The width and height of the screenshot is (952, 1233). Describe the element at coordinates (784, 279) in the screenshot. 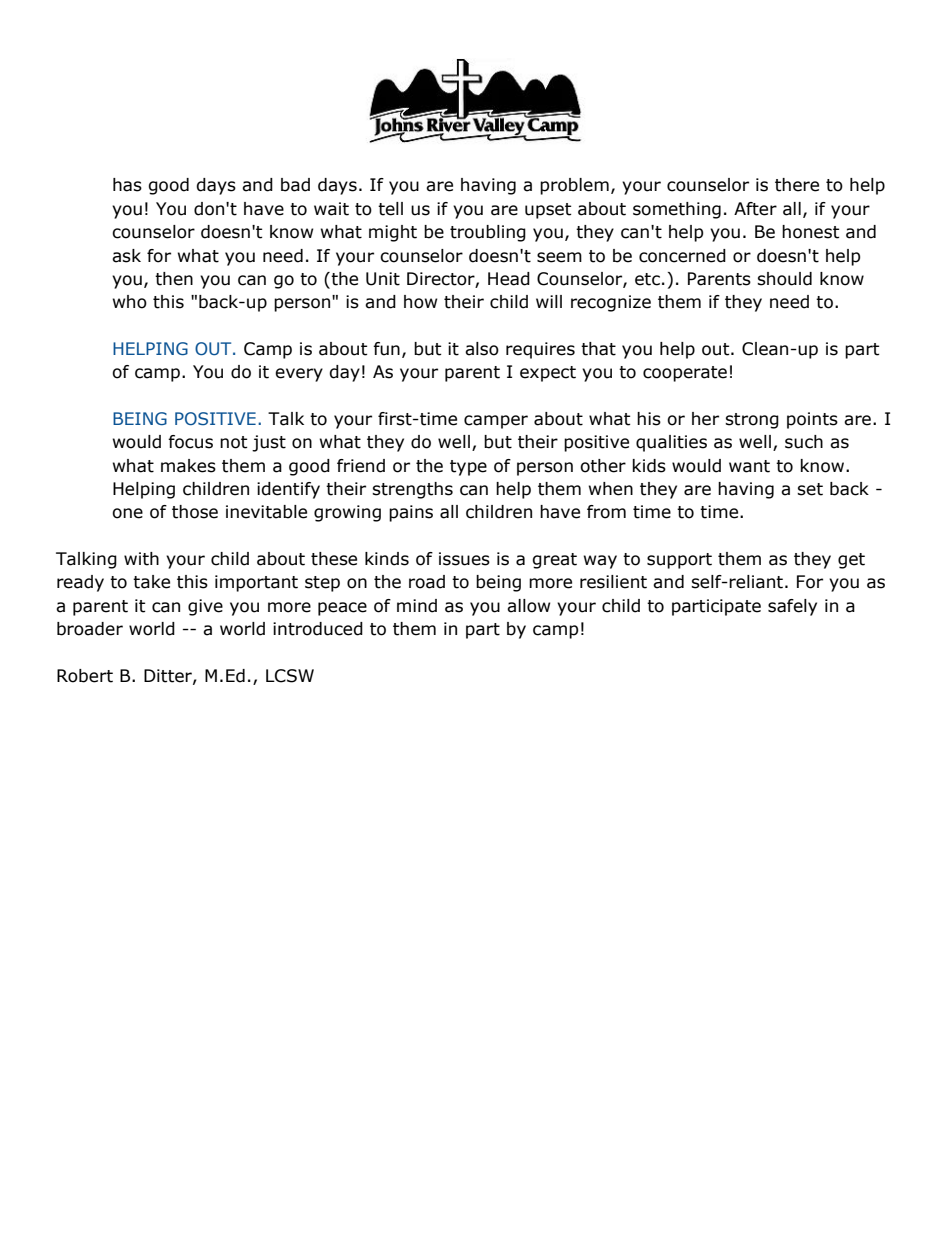

I see `should` at that location.
